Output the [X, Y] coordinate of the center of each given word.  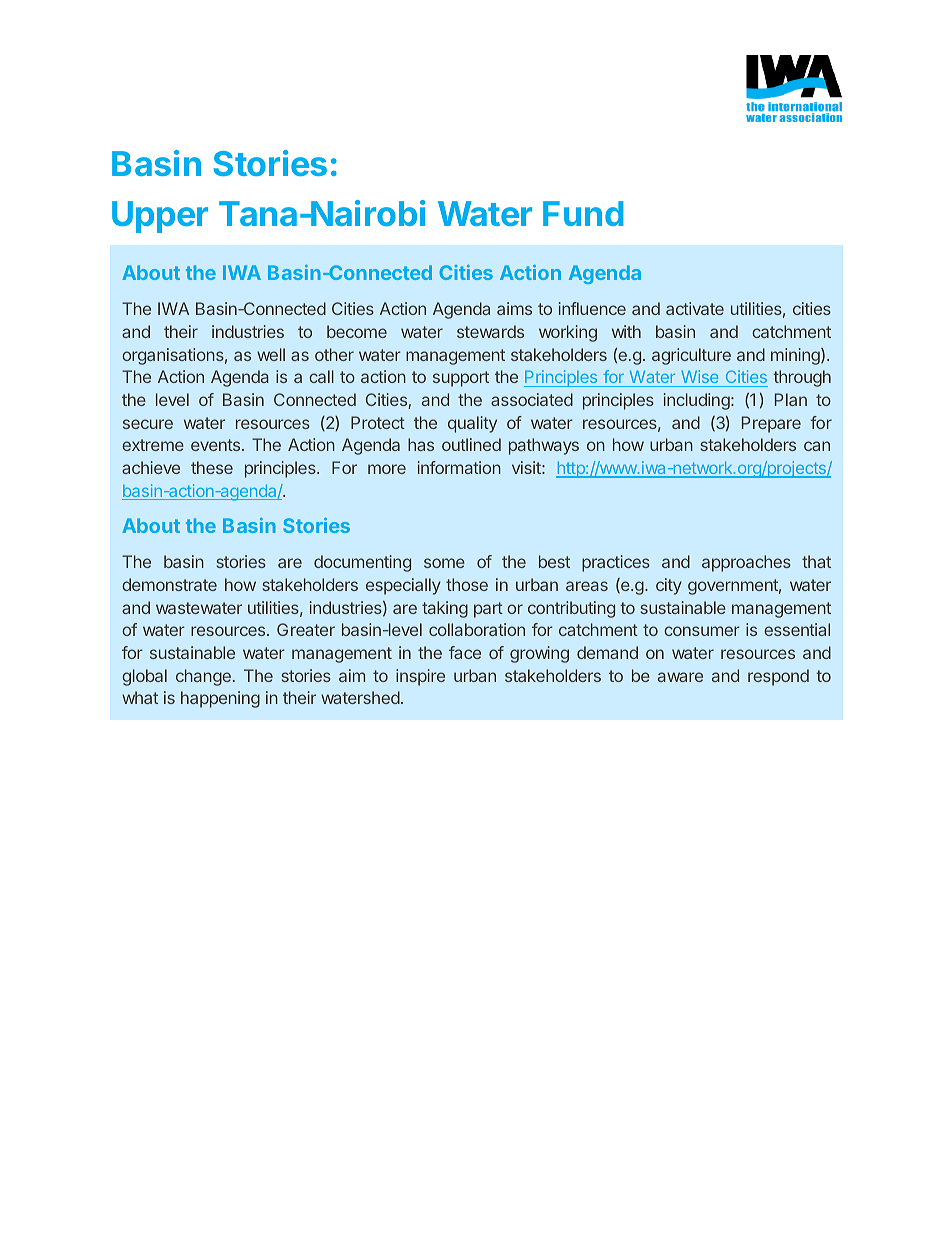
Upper [160, 217]
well [271, 354]
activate [695, 308]
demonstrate [169, 584]
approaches [746, 563]
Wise [700, 378]
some [444, 563]
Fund [583, 213]
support [461, 379]
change [203, 677]
